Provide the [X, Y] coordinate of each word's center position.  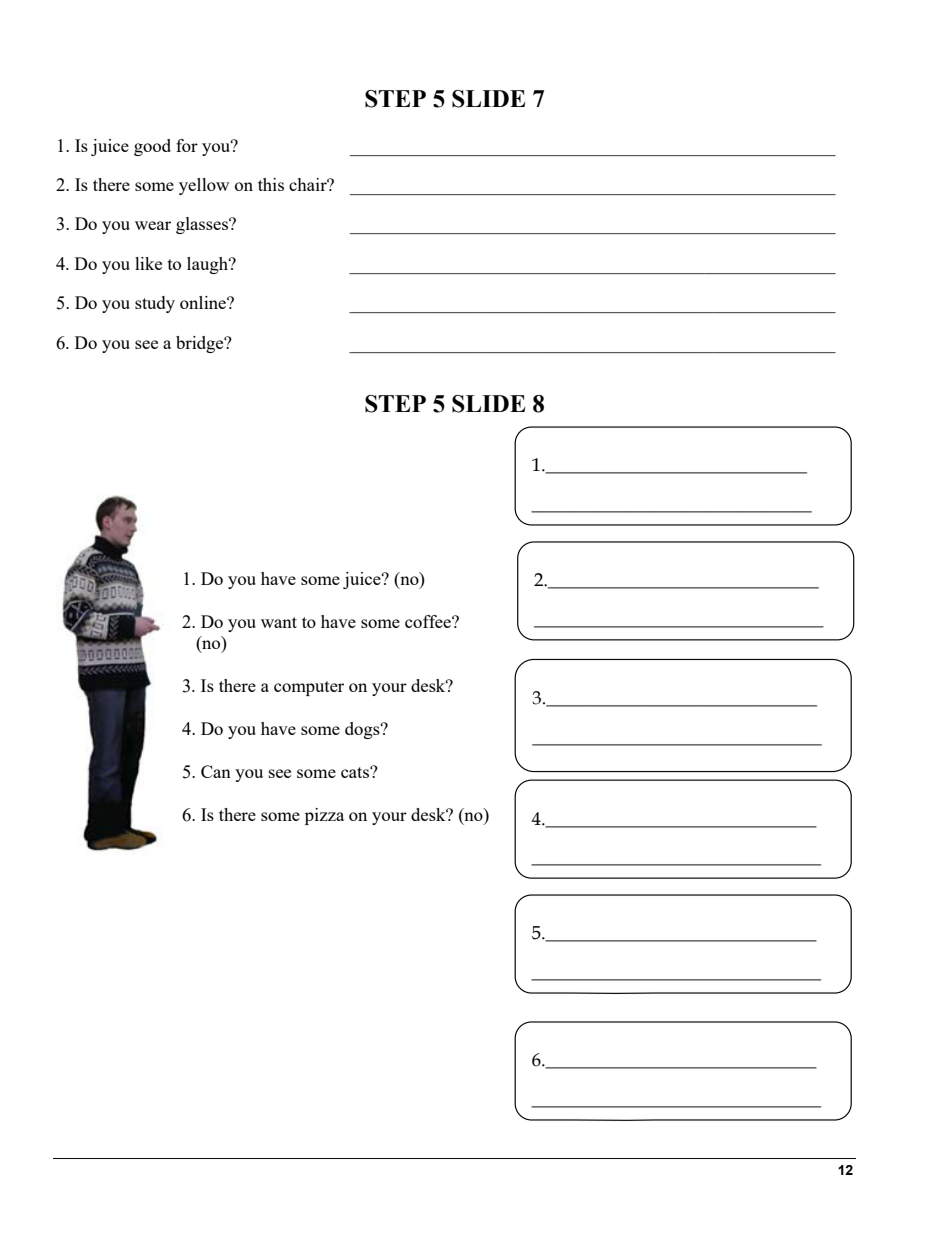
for [187, 145]
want [279, 622]
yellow [204, 186]
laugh [208, 265]
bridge [201, 344]
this [271, 184]
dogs [363, 730]
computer [309, 688]
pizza [324, 816]
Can [216, 771]
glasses [203, 225]
